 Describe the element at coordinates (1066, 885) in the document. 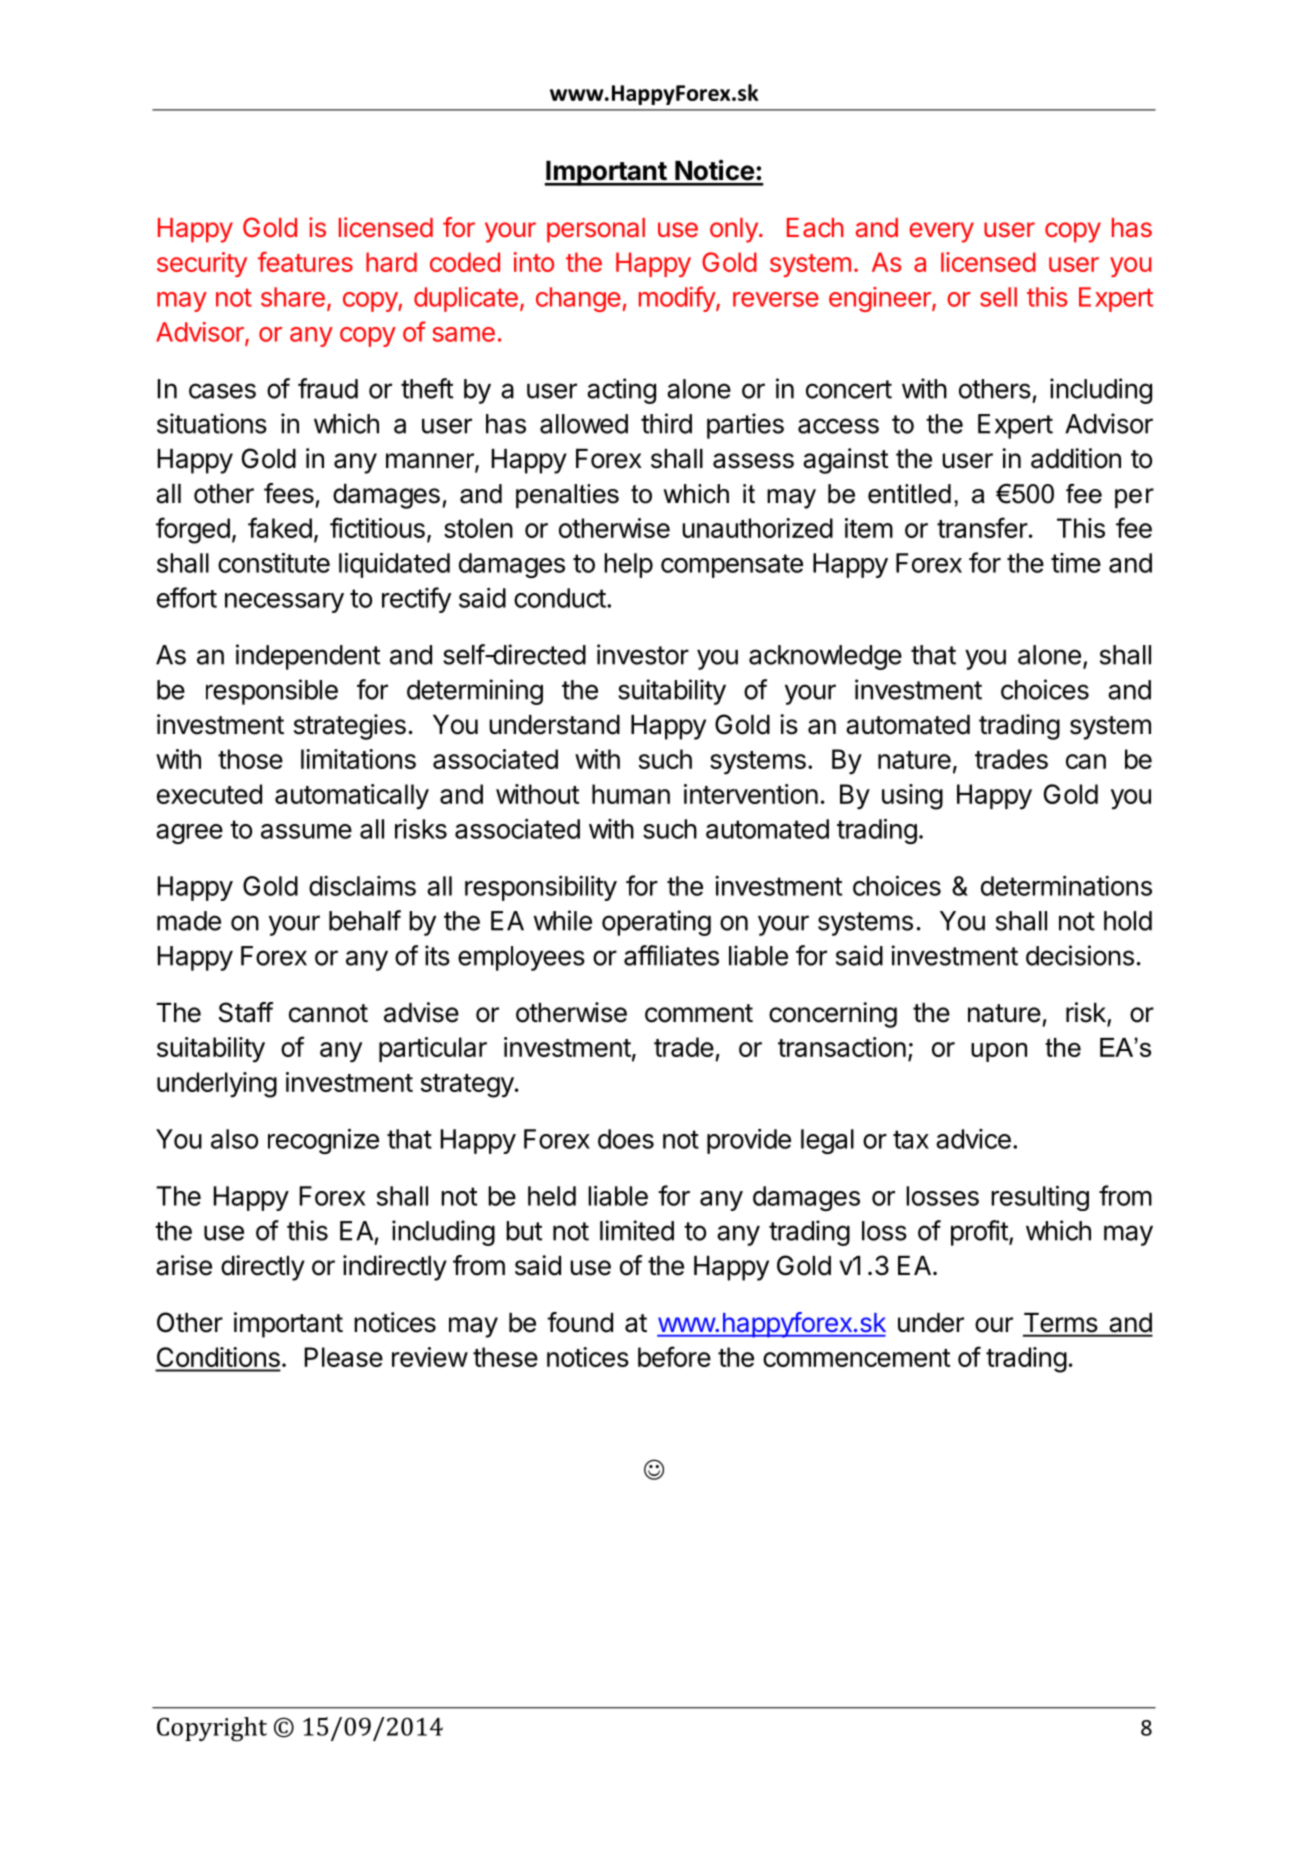

I see `determinations` at that location.
